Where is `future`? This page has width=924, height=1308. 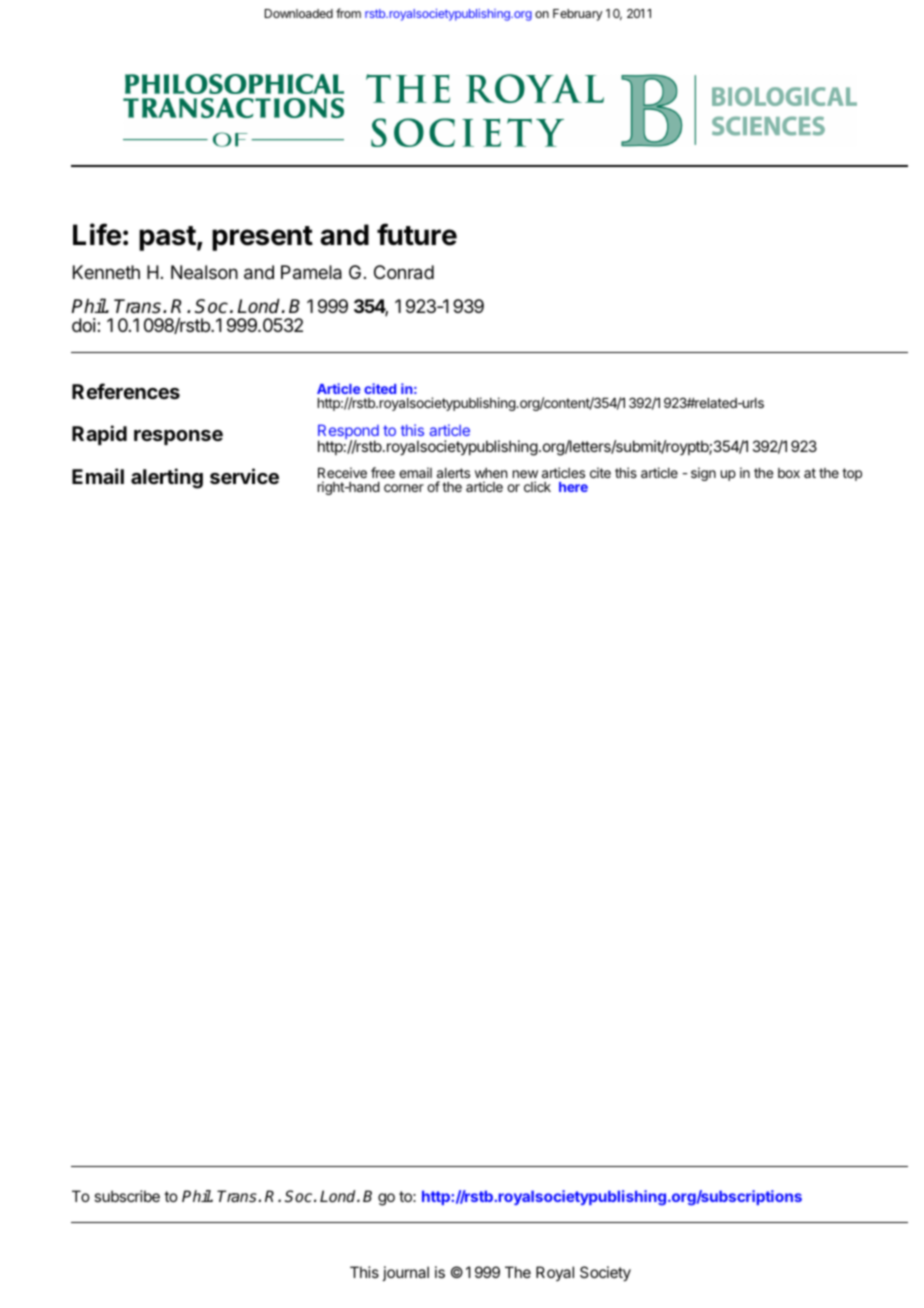
future is located at coordinates (417, 234).
